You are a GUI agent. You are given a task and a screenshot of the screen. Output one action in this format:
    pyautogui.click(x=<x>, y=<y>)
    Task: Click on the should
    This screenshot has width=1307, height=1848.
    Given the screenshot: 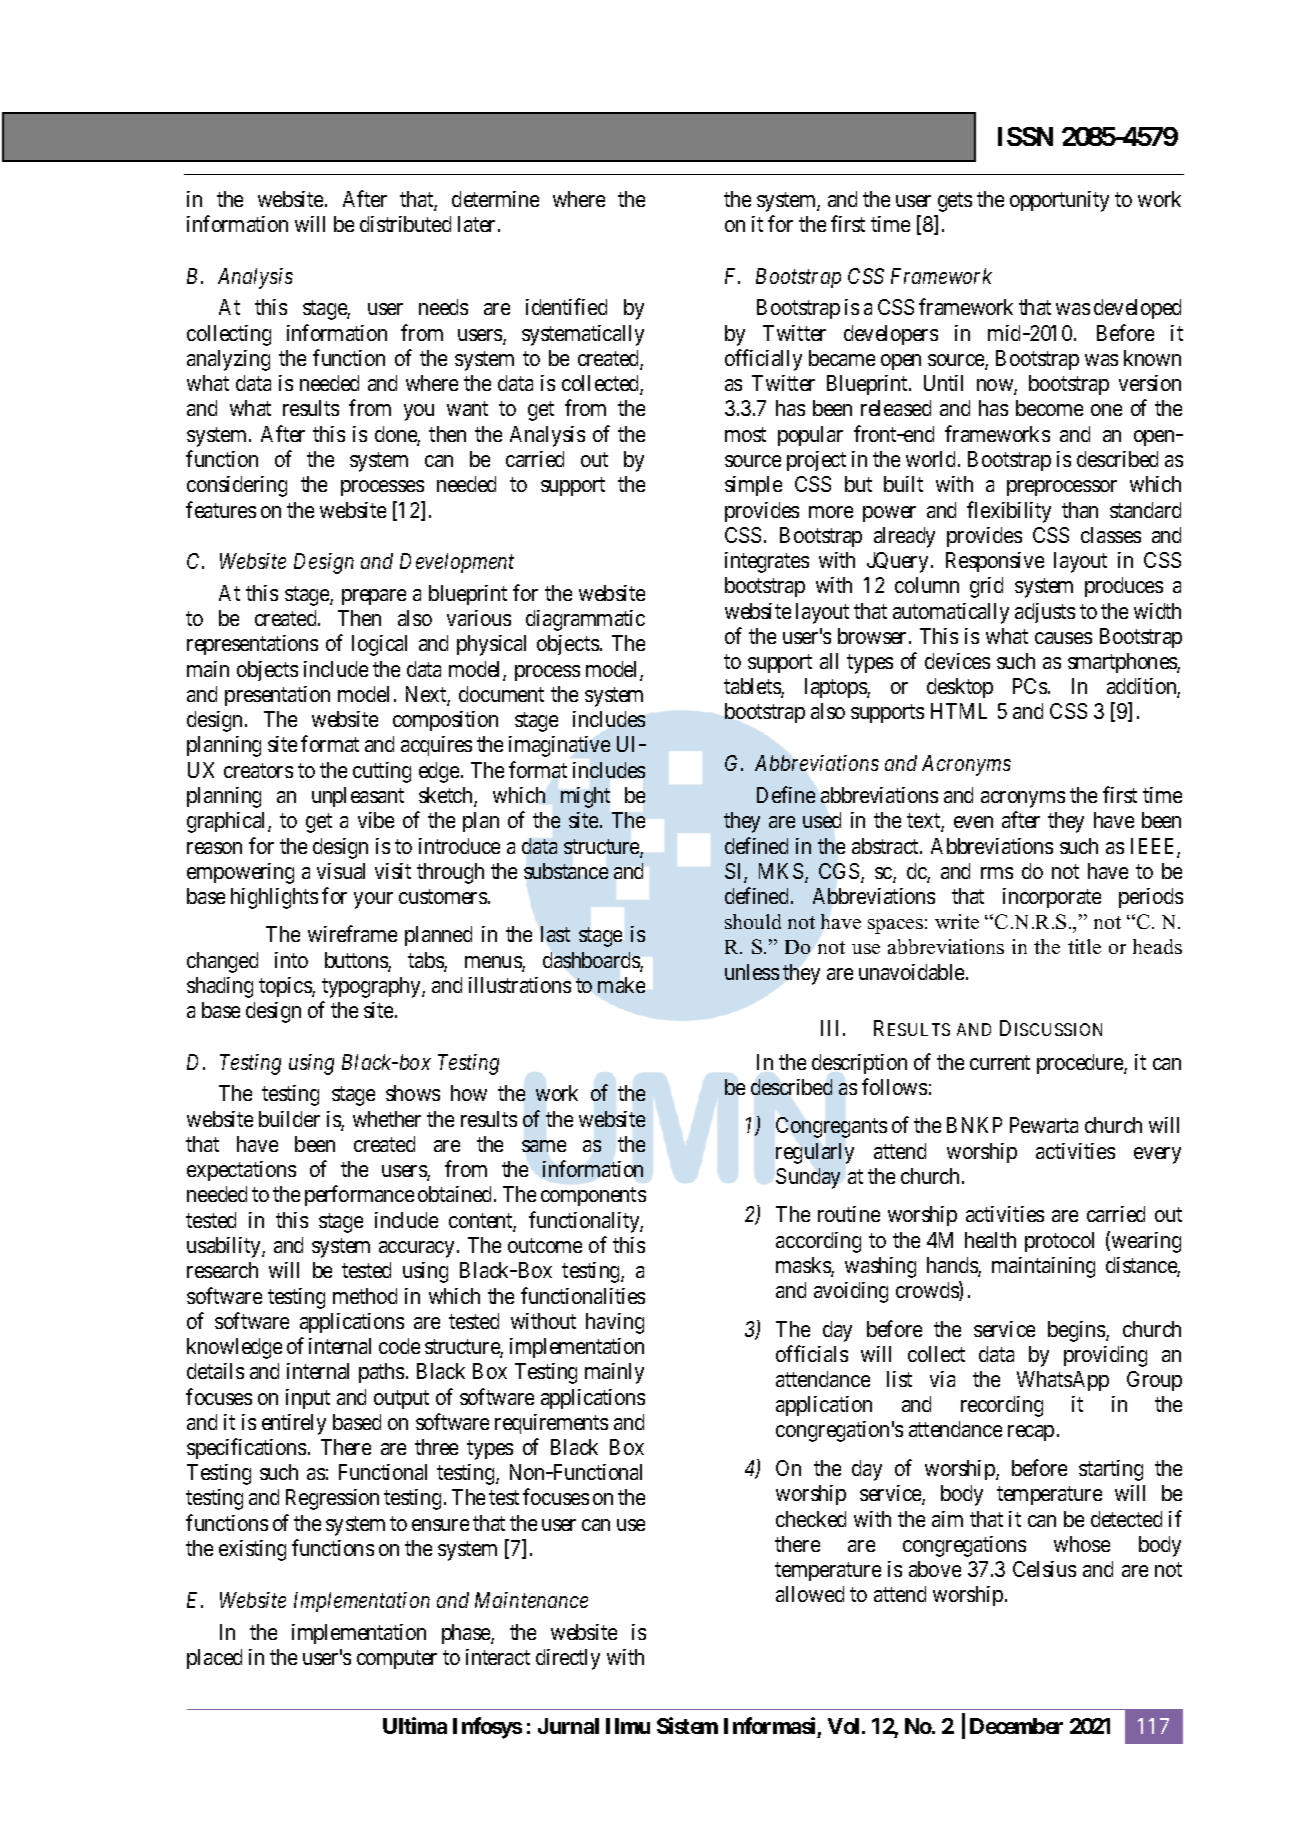 What is the action you would take?
    pyautogui.click(x=753, y=921)
